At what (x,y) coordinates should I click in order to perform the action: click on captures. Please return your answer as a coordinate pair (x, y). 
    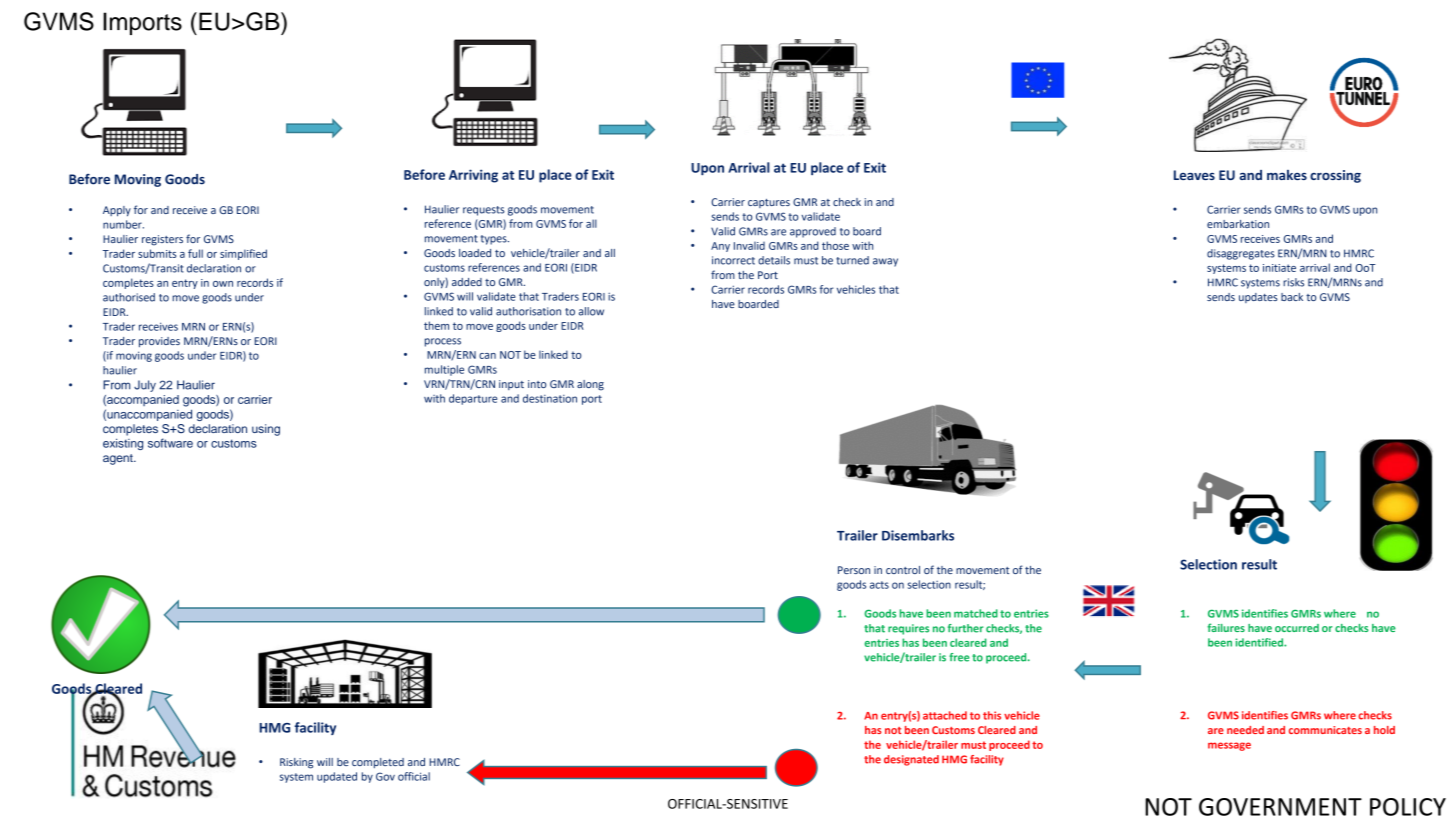
    Looking at the image, I should click on (769, 203).
